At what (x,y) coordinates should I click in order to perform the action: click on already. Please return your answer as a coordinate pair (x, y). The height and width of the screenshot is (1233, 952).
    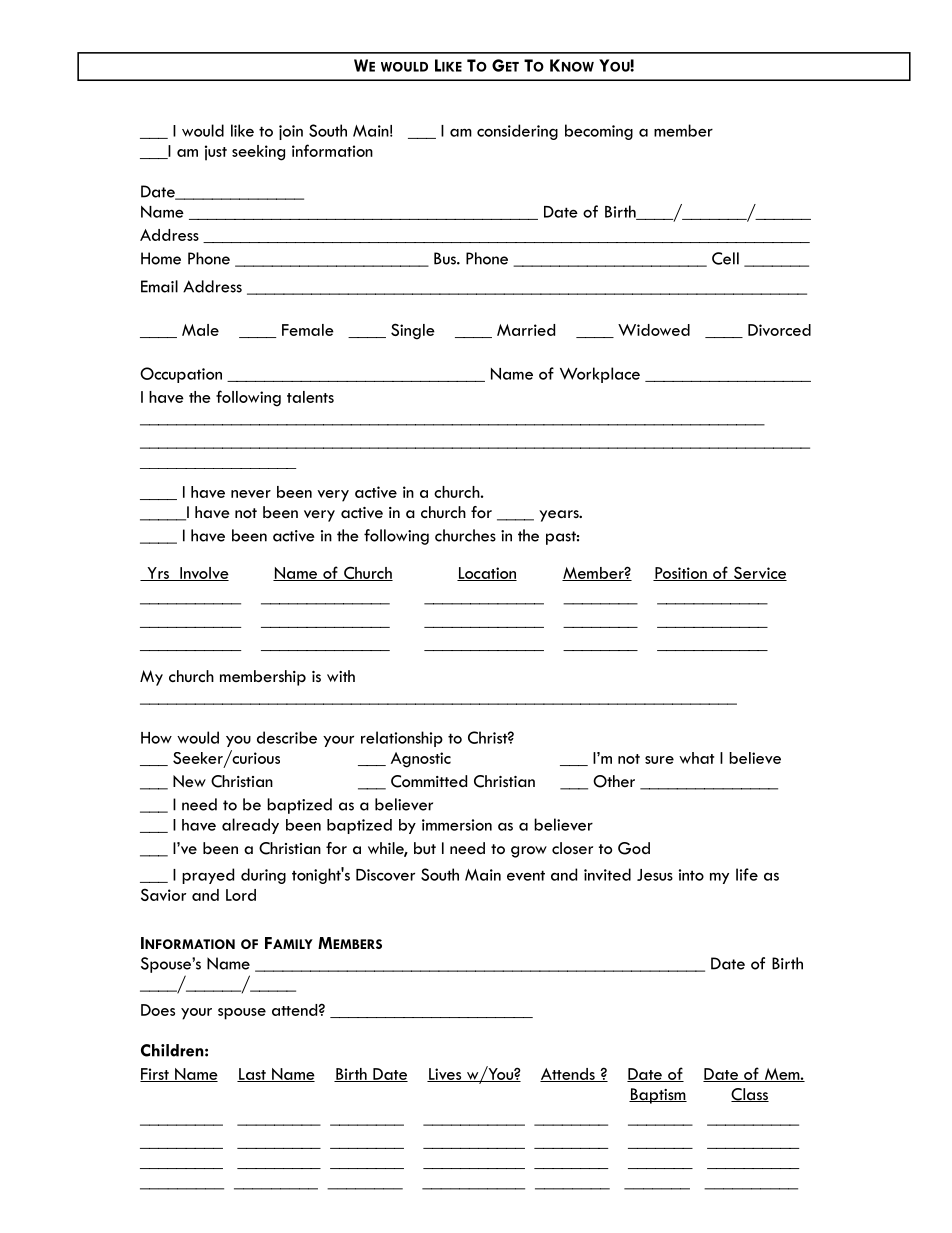
    Looking at the image, I should click on (250, 826).
